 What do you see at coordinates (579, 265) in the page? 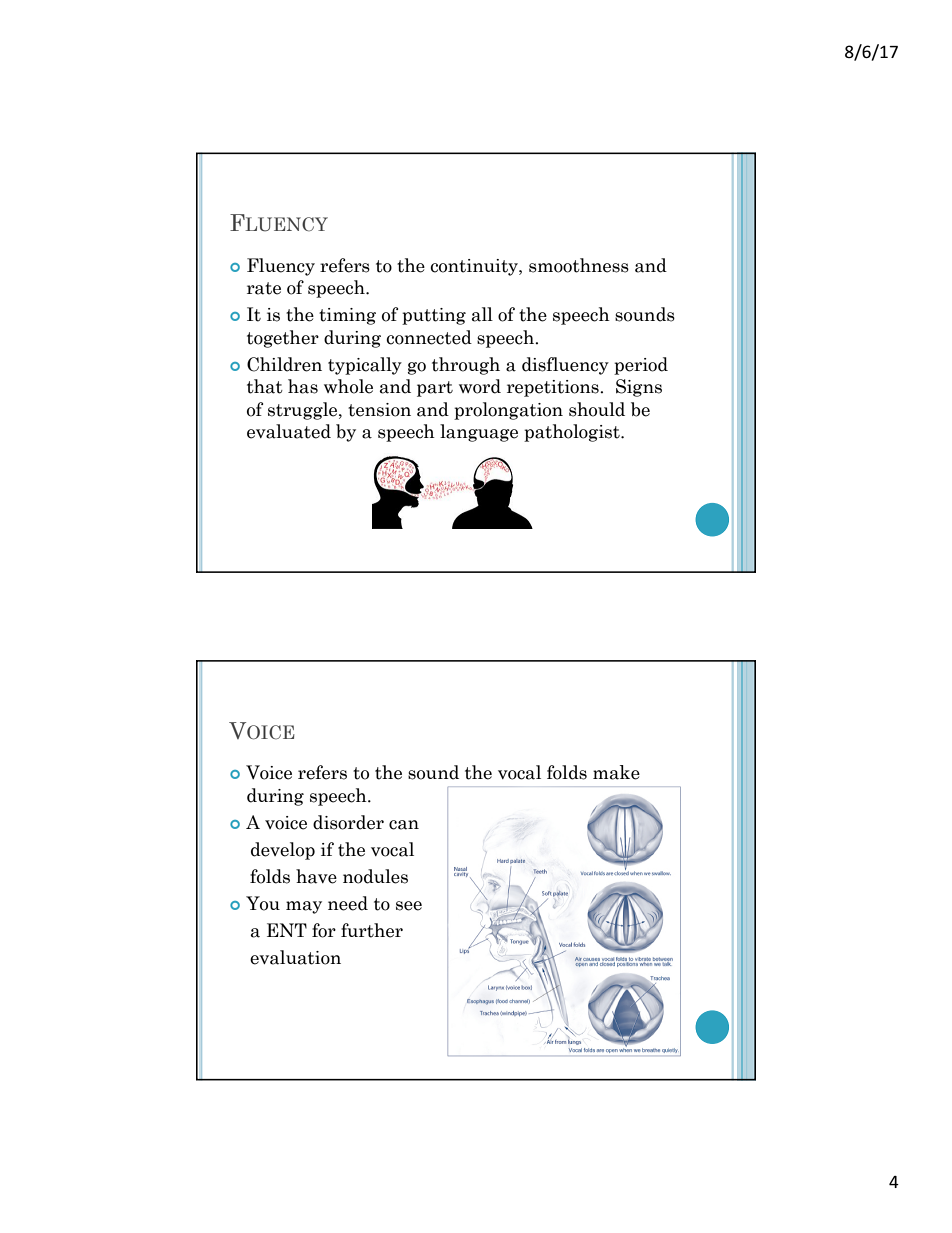
I see `smoothness` at bounding box center [579, 265].
